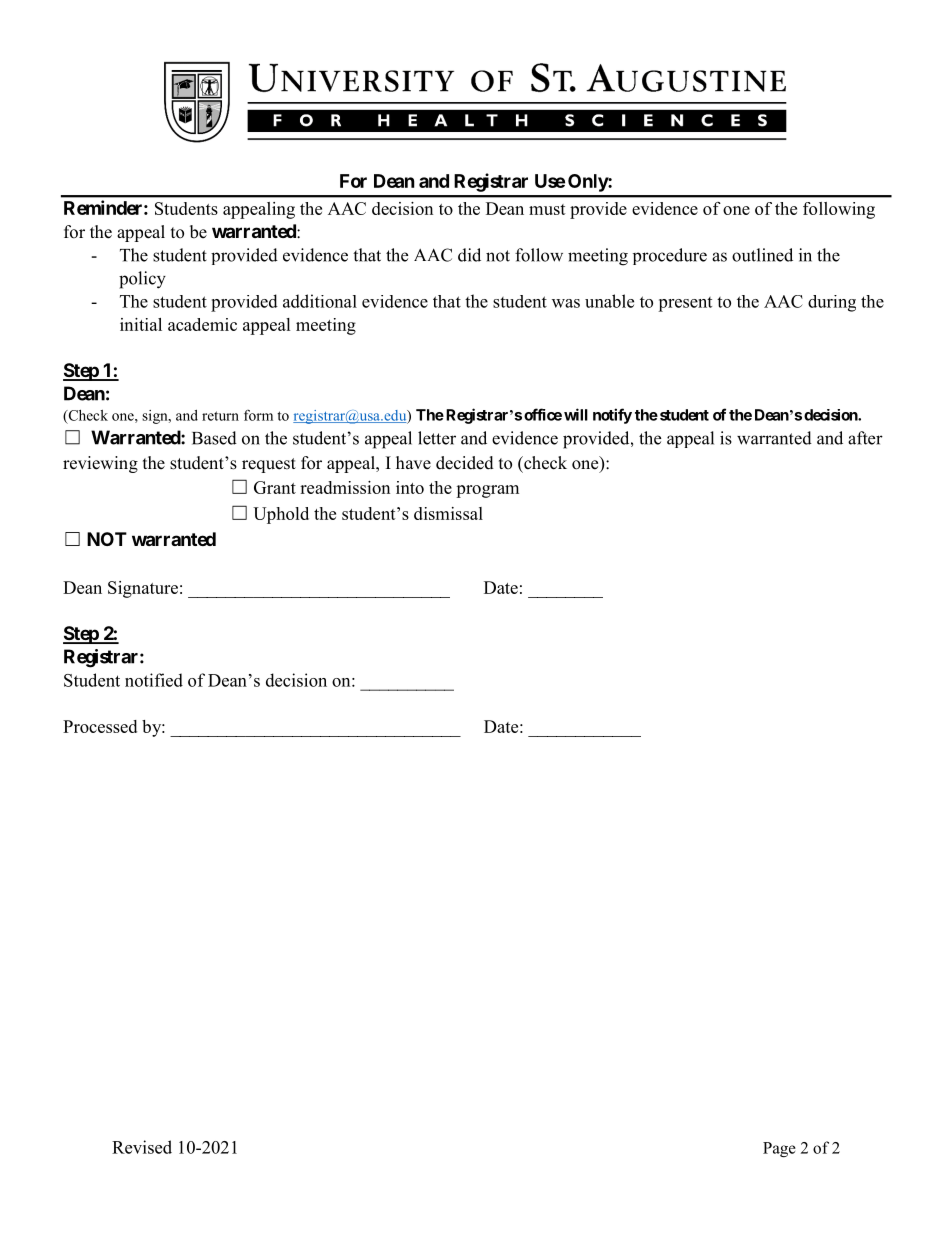 The height and width of the image is (1233, 952). Describe the element at coordinates (762, 255) in the image. I see `outlined` at that location.
